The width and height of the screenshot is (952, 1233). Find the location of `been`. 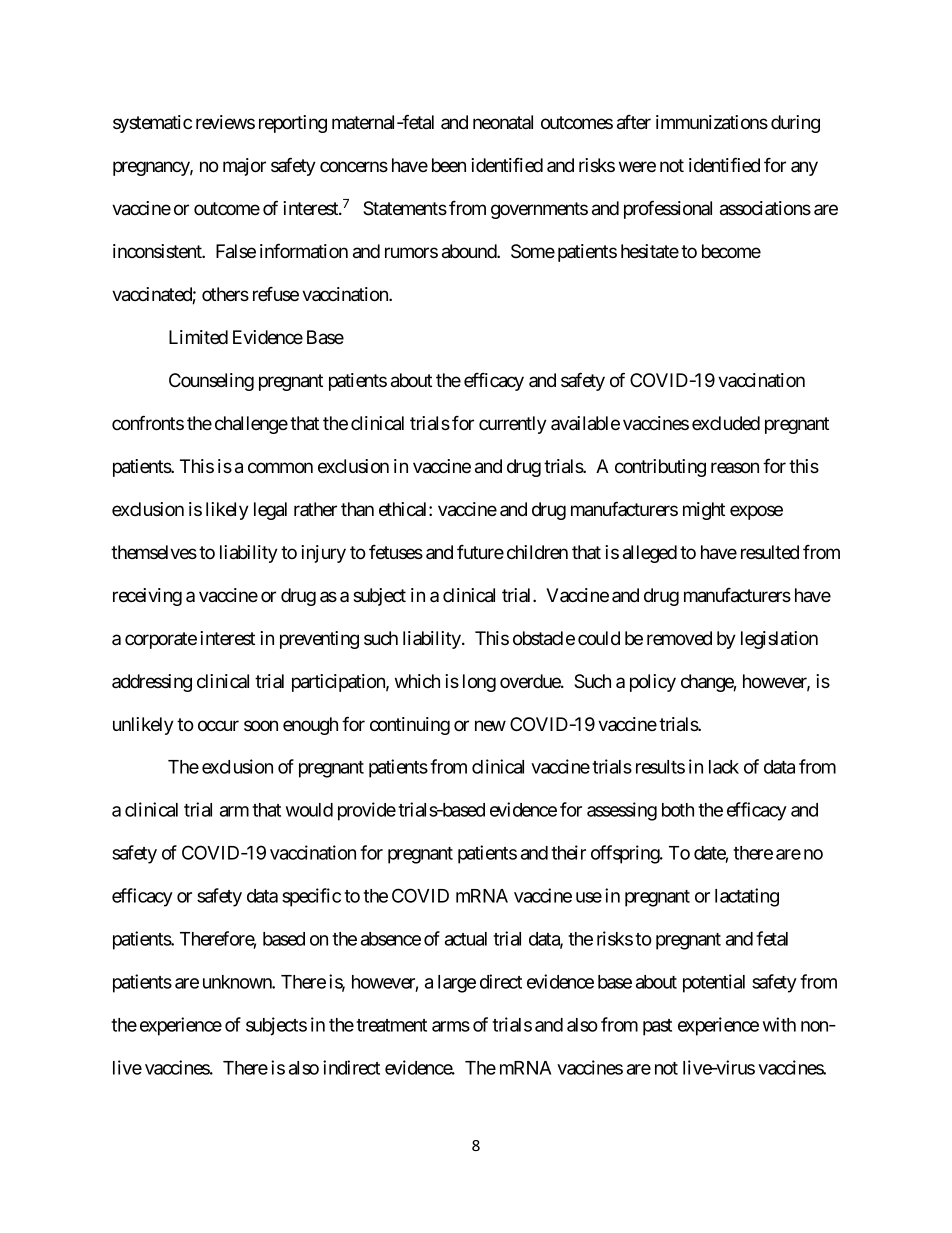

been is located at coordinates (449, 165).
